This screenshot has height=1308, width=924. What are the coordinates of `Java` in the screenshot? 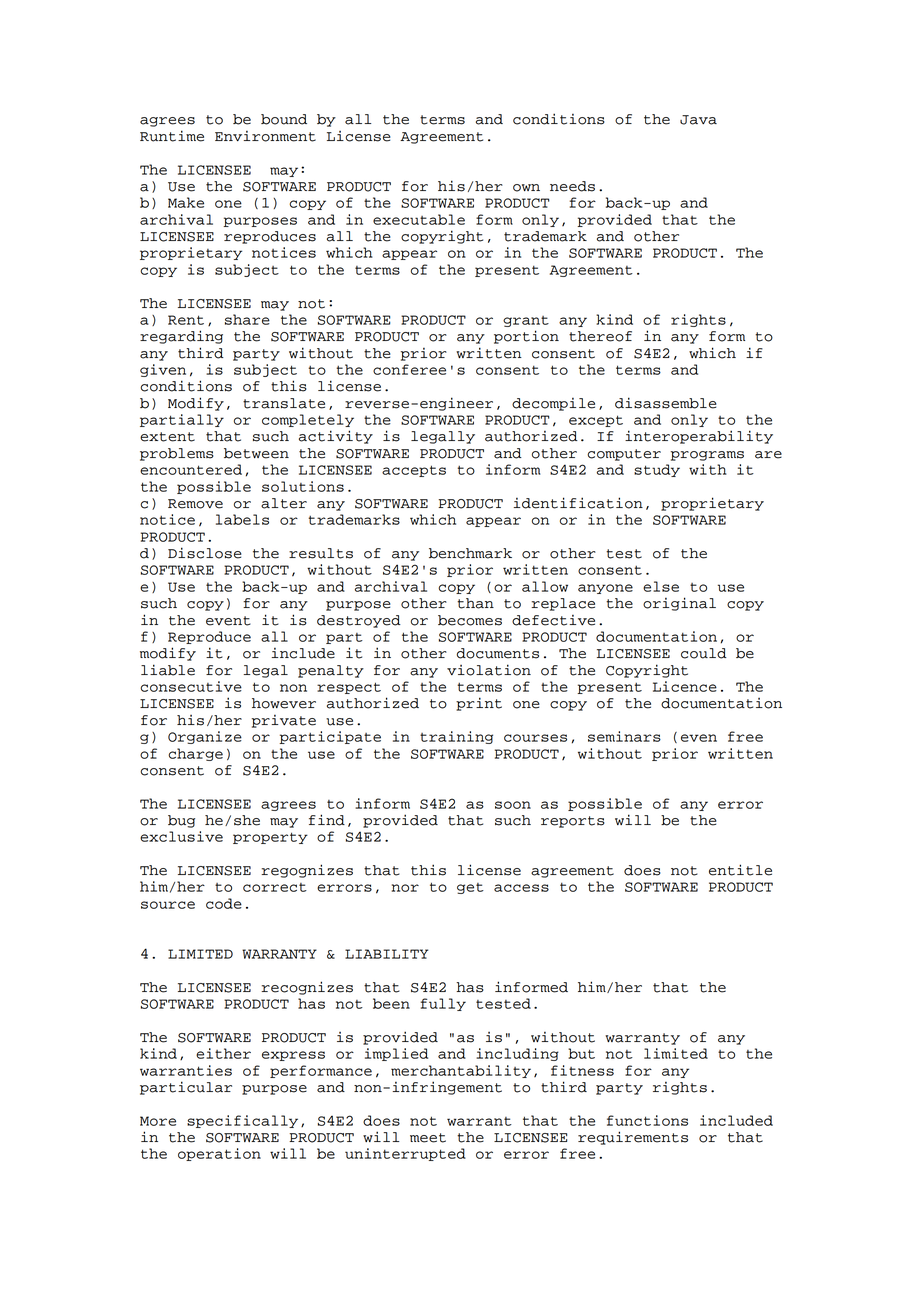 It's located at (698, 120).
